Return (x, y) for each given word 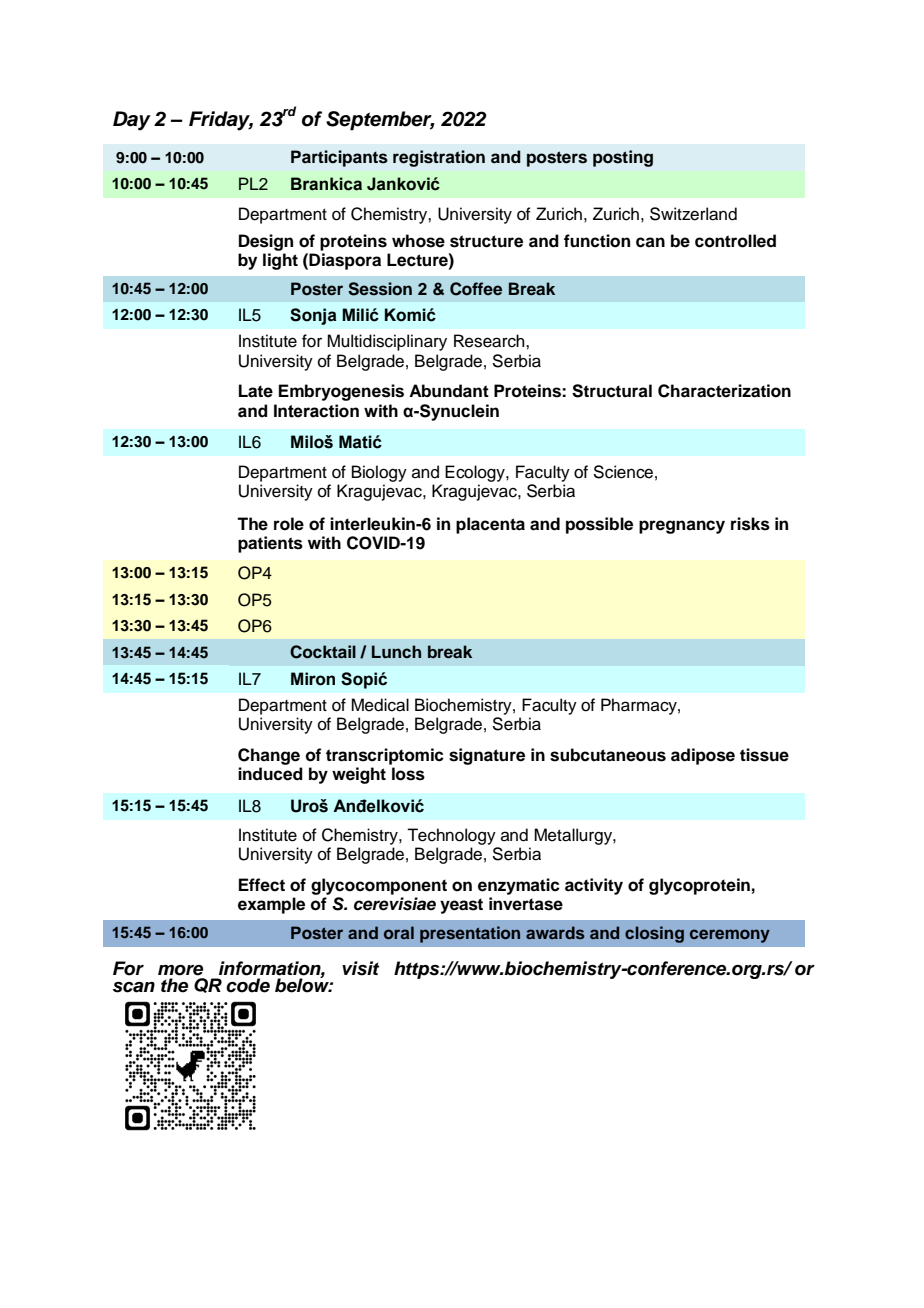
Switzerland (693, 214)
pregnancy (682, 527)
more (180, 970)
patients (270, 544)
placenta (490, 525)
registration (439, 158)
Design (266, 242)
